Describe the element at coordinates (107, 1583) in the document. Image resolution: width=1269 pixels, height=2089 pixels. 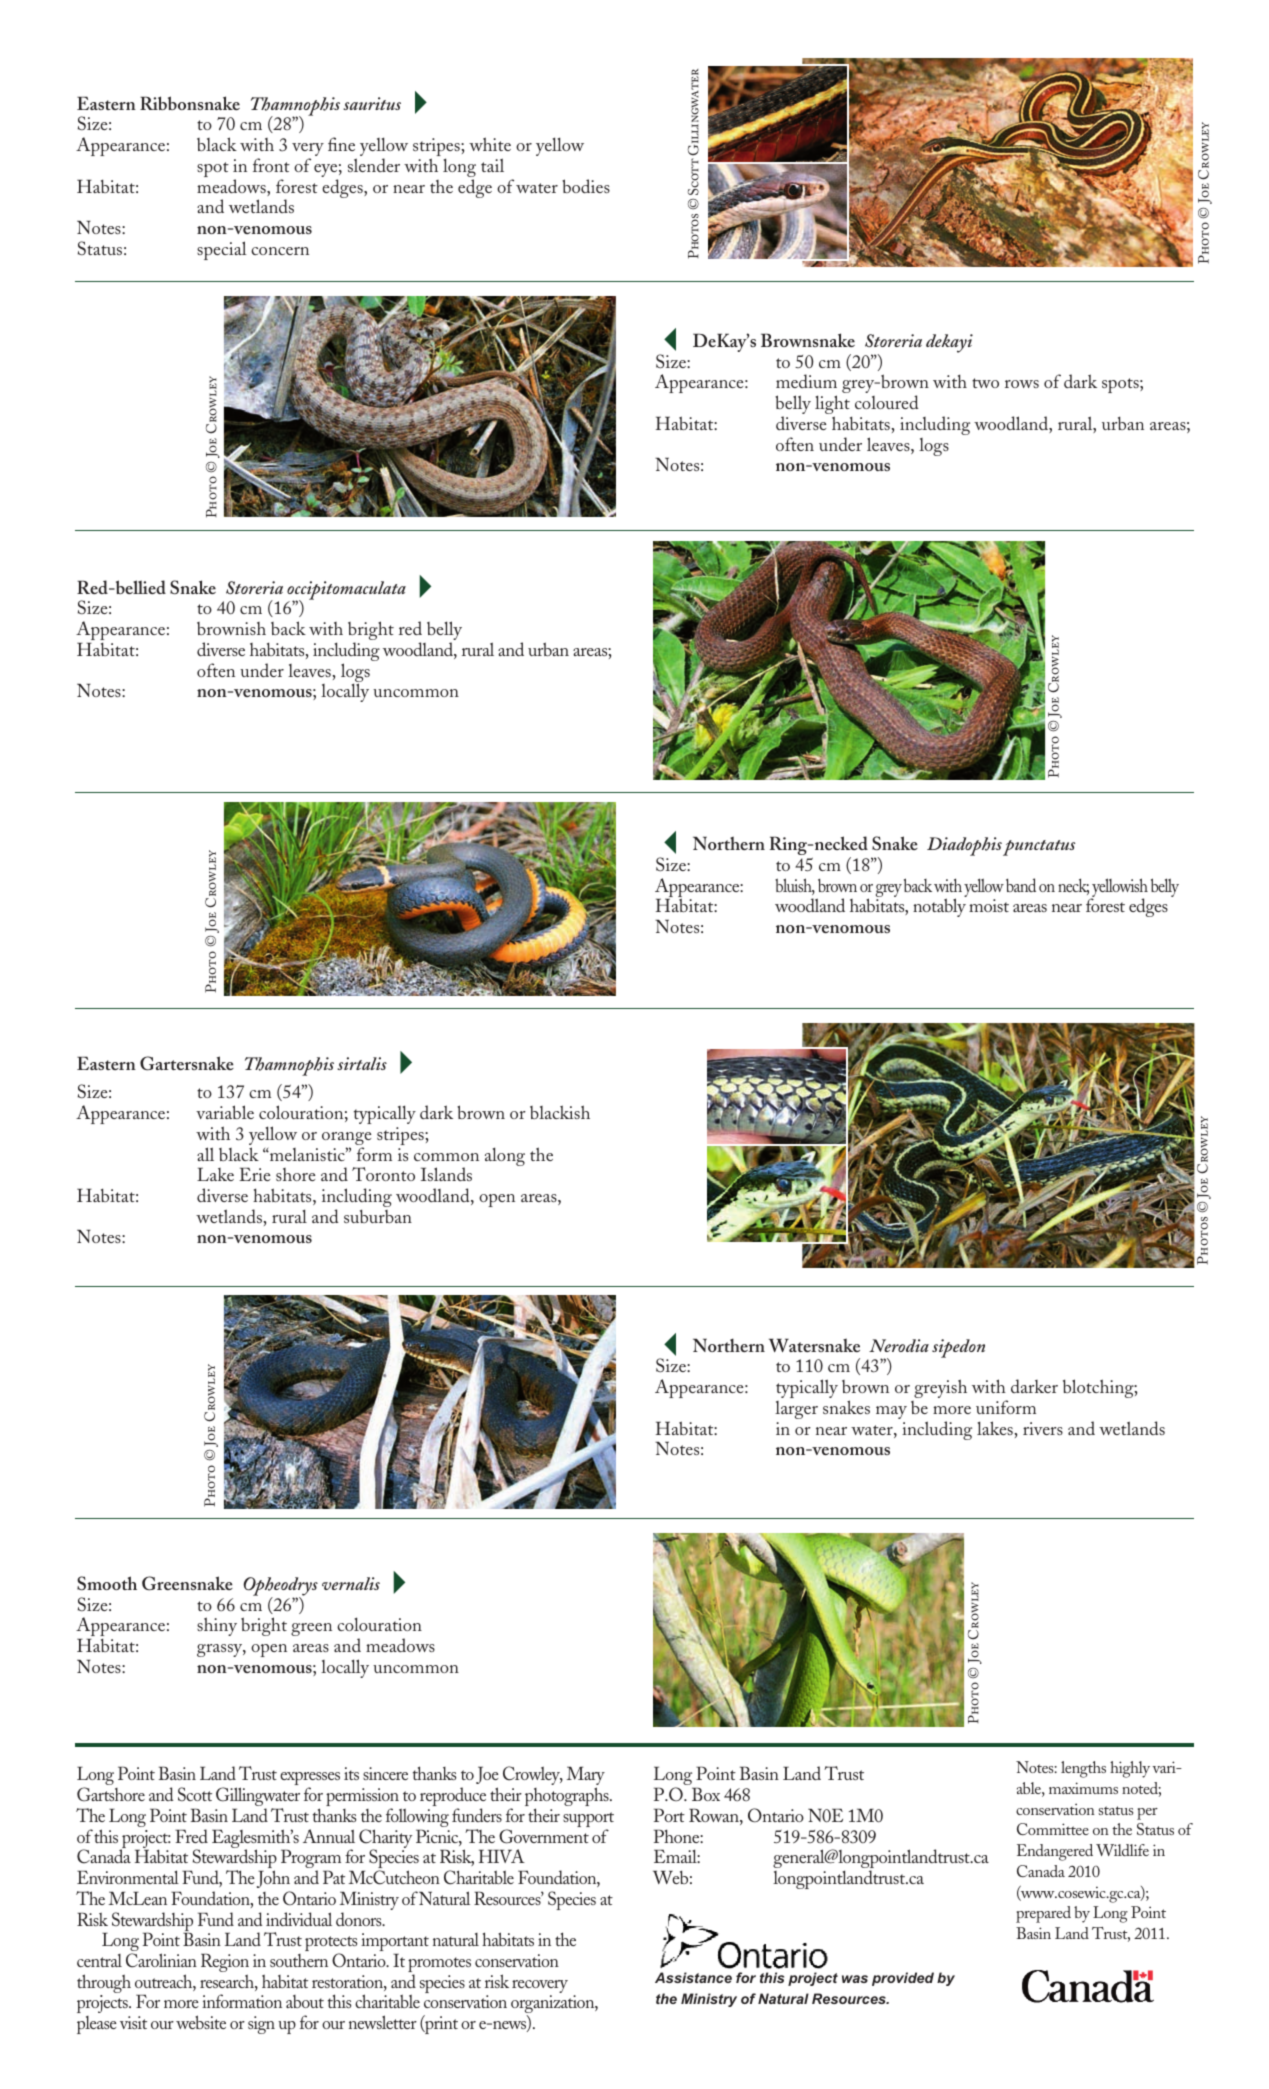
I see `Smooth` at that location.
